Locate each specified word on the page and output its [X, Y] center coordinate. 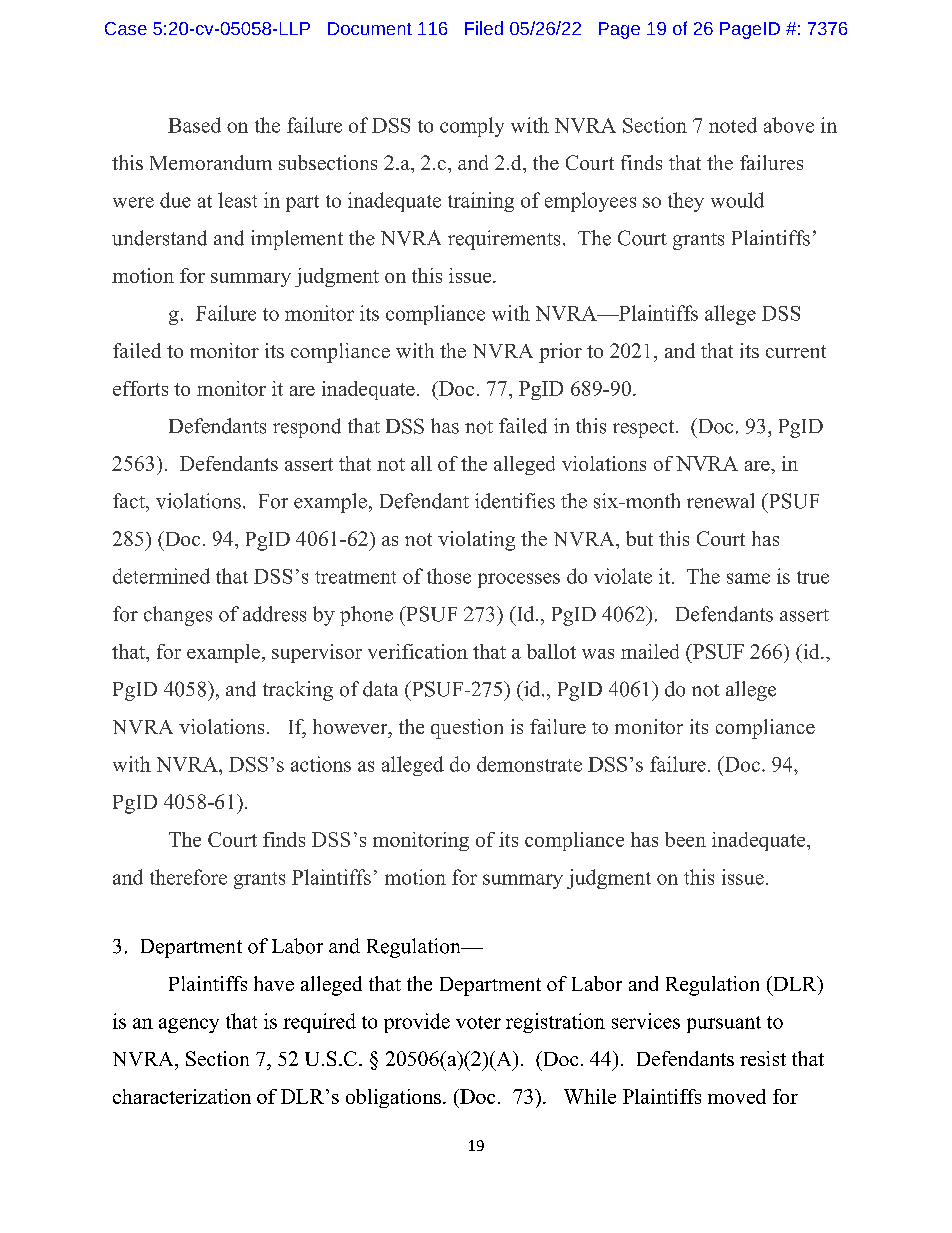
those [449, 576]
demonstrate [529, 764]
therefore [188, 877]
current [796, 351]
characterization [182, 1096]
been [685, 839]
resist [763, 1058]
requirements [504, 240]
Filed [484, 28]
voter [478, 1022]
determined [161, 576]
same [748, 578]
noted [733, 125]
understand [159, 238]
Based [194, 125]
